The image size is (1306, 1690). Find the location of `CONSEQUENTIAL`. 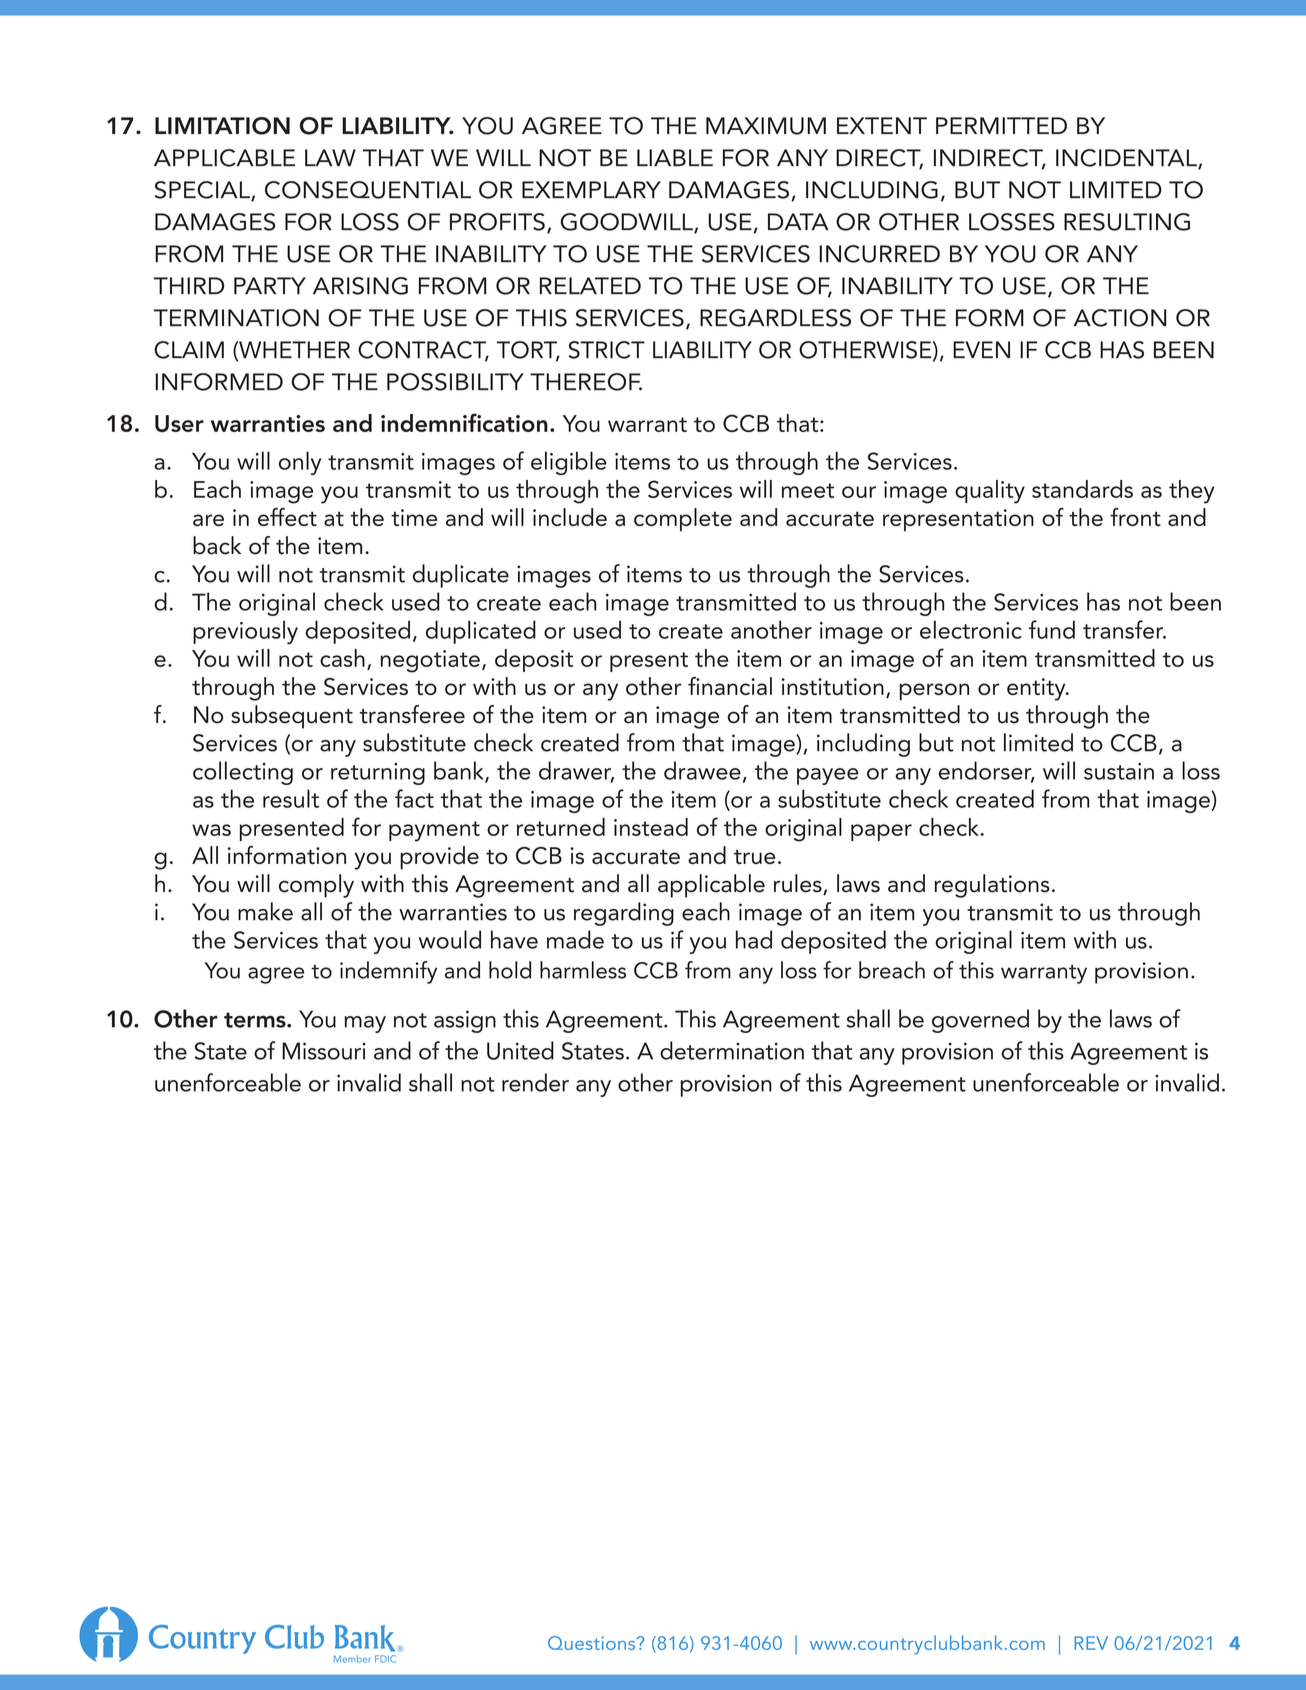

CONSEQUENTIAL is located at coordinates (368, 190).
